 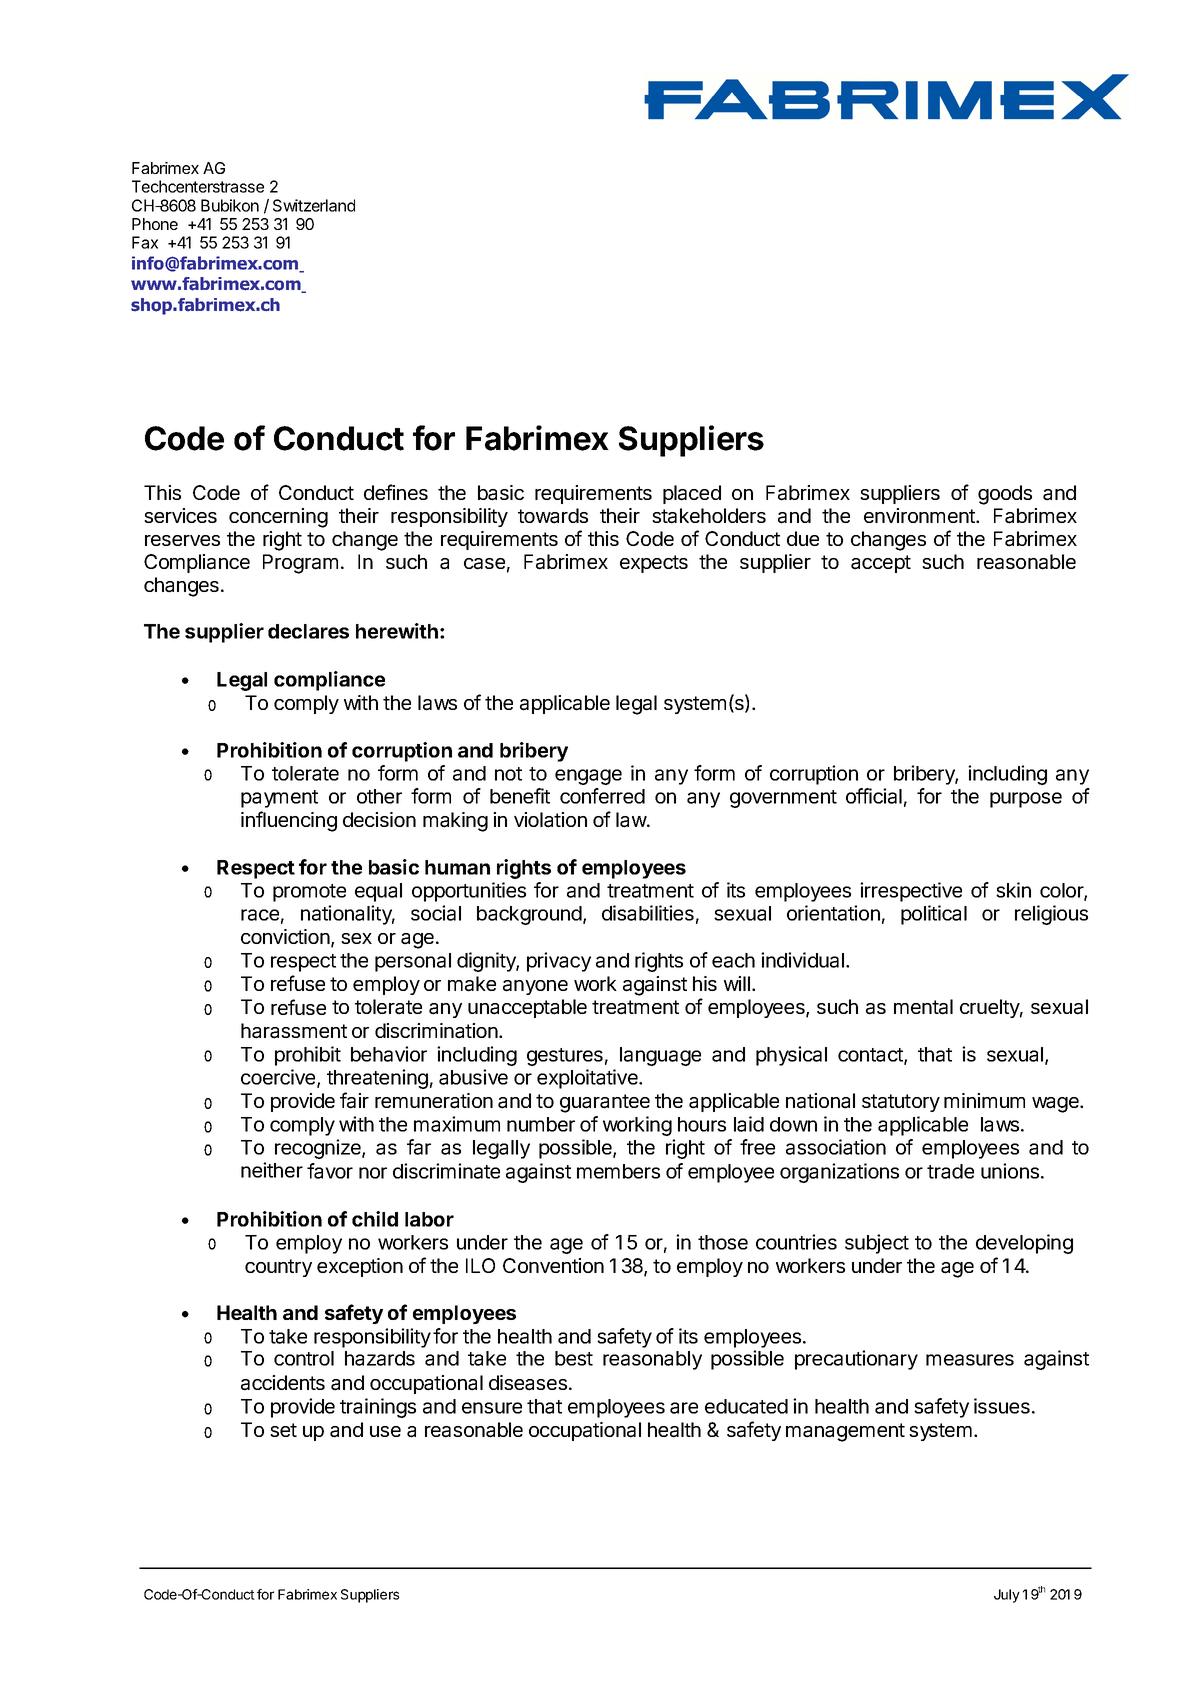 I want to click on placed, so click(x=692, y=494).
